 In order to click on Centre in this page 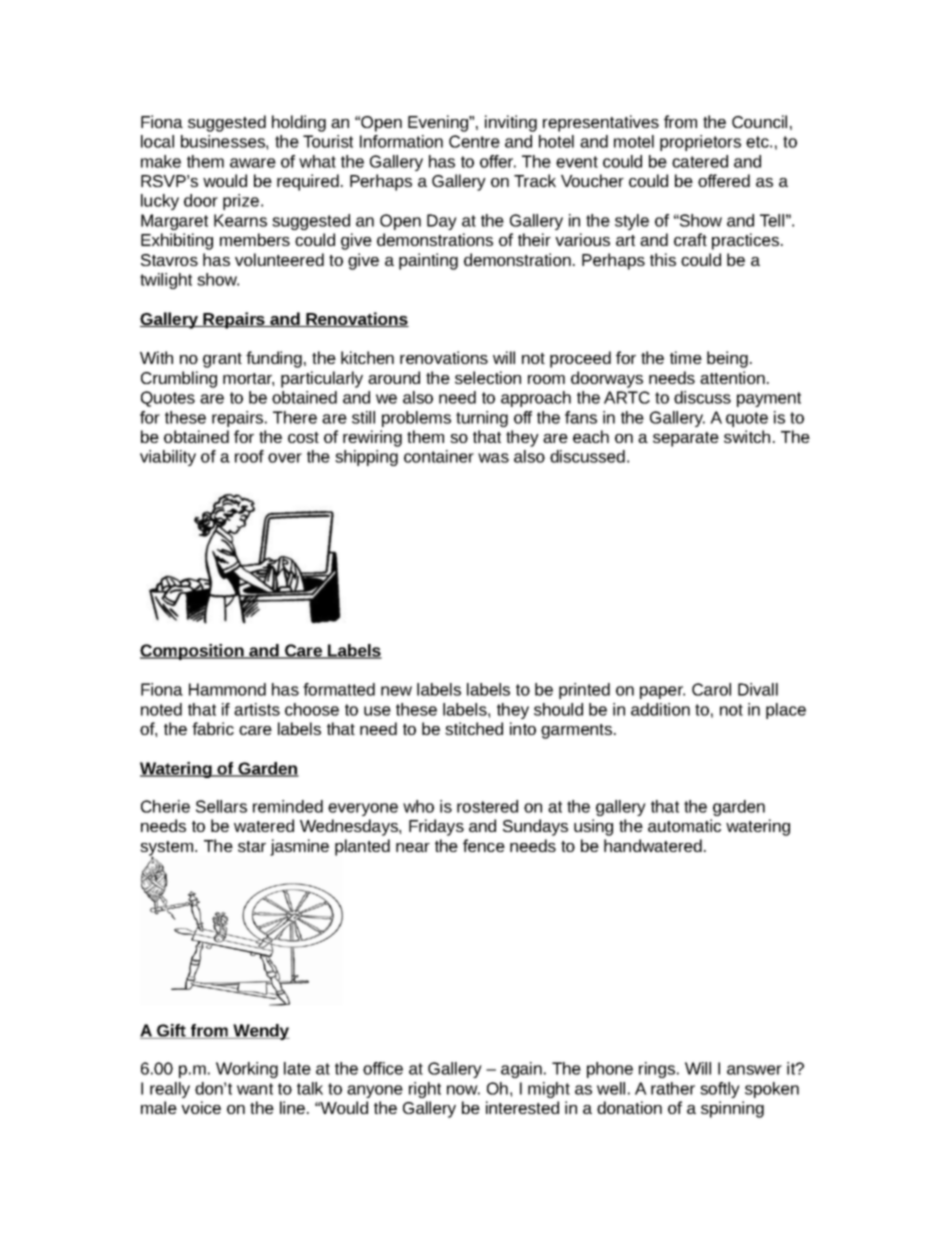, I will do `click(474, 141)`.
